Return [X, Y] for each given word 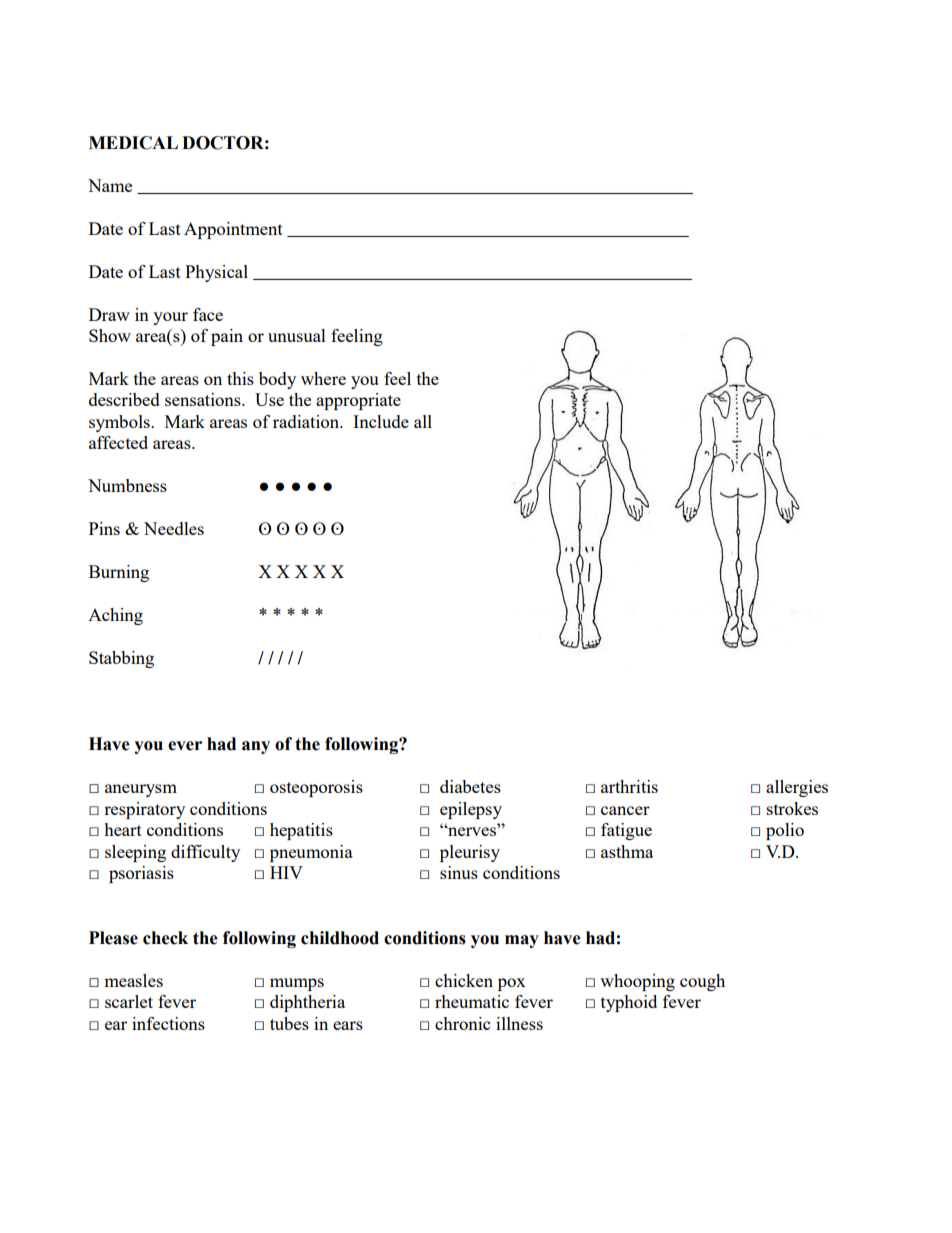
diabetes [470, 786]
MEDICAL [133, 143]
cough [702, 982]
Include [381, 421]
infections [168, 1023]
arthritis [629, 786]
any [256, 747]
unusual [297, 335]
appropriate [358, 401]
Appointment [233, 230]
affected [118, 442]
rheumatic [472, 1001]
